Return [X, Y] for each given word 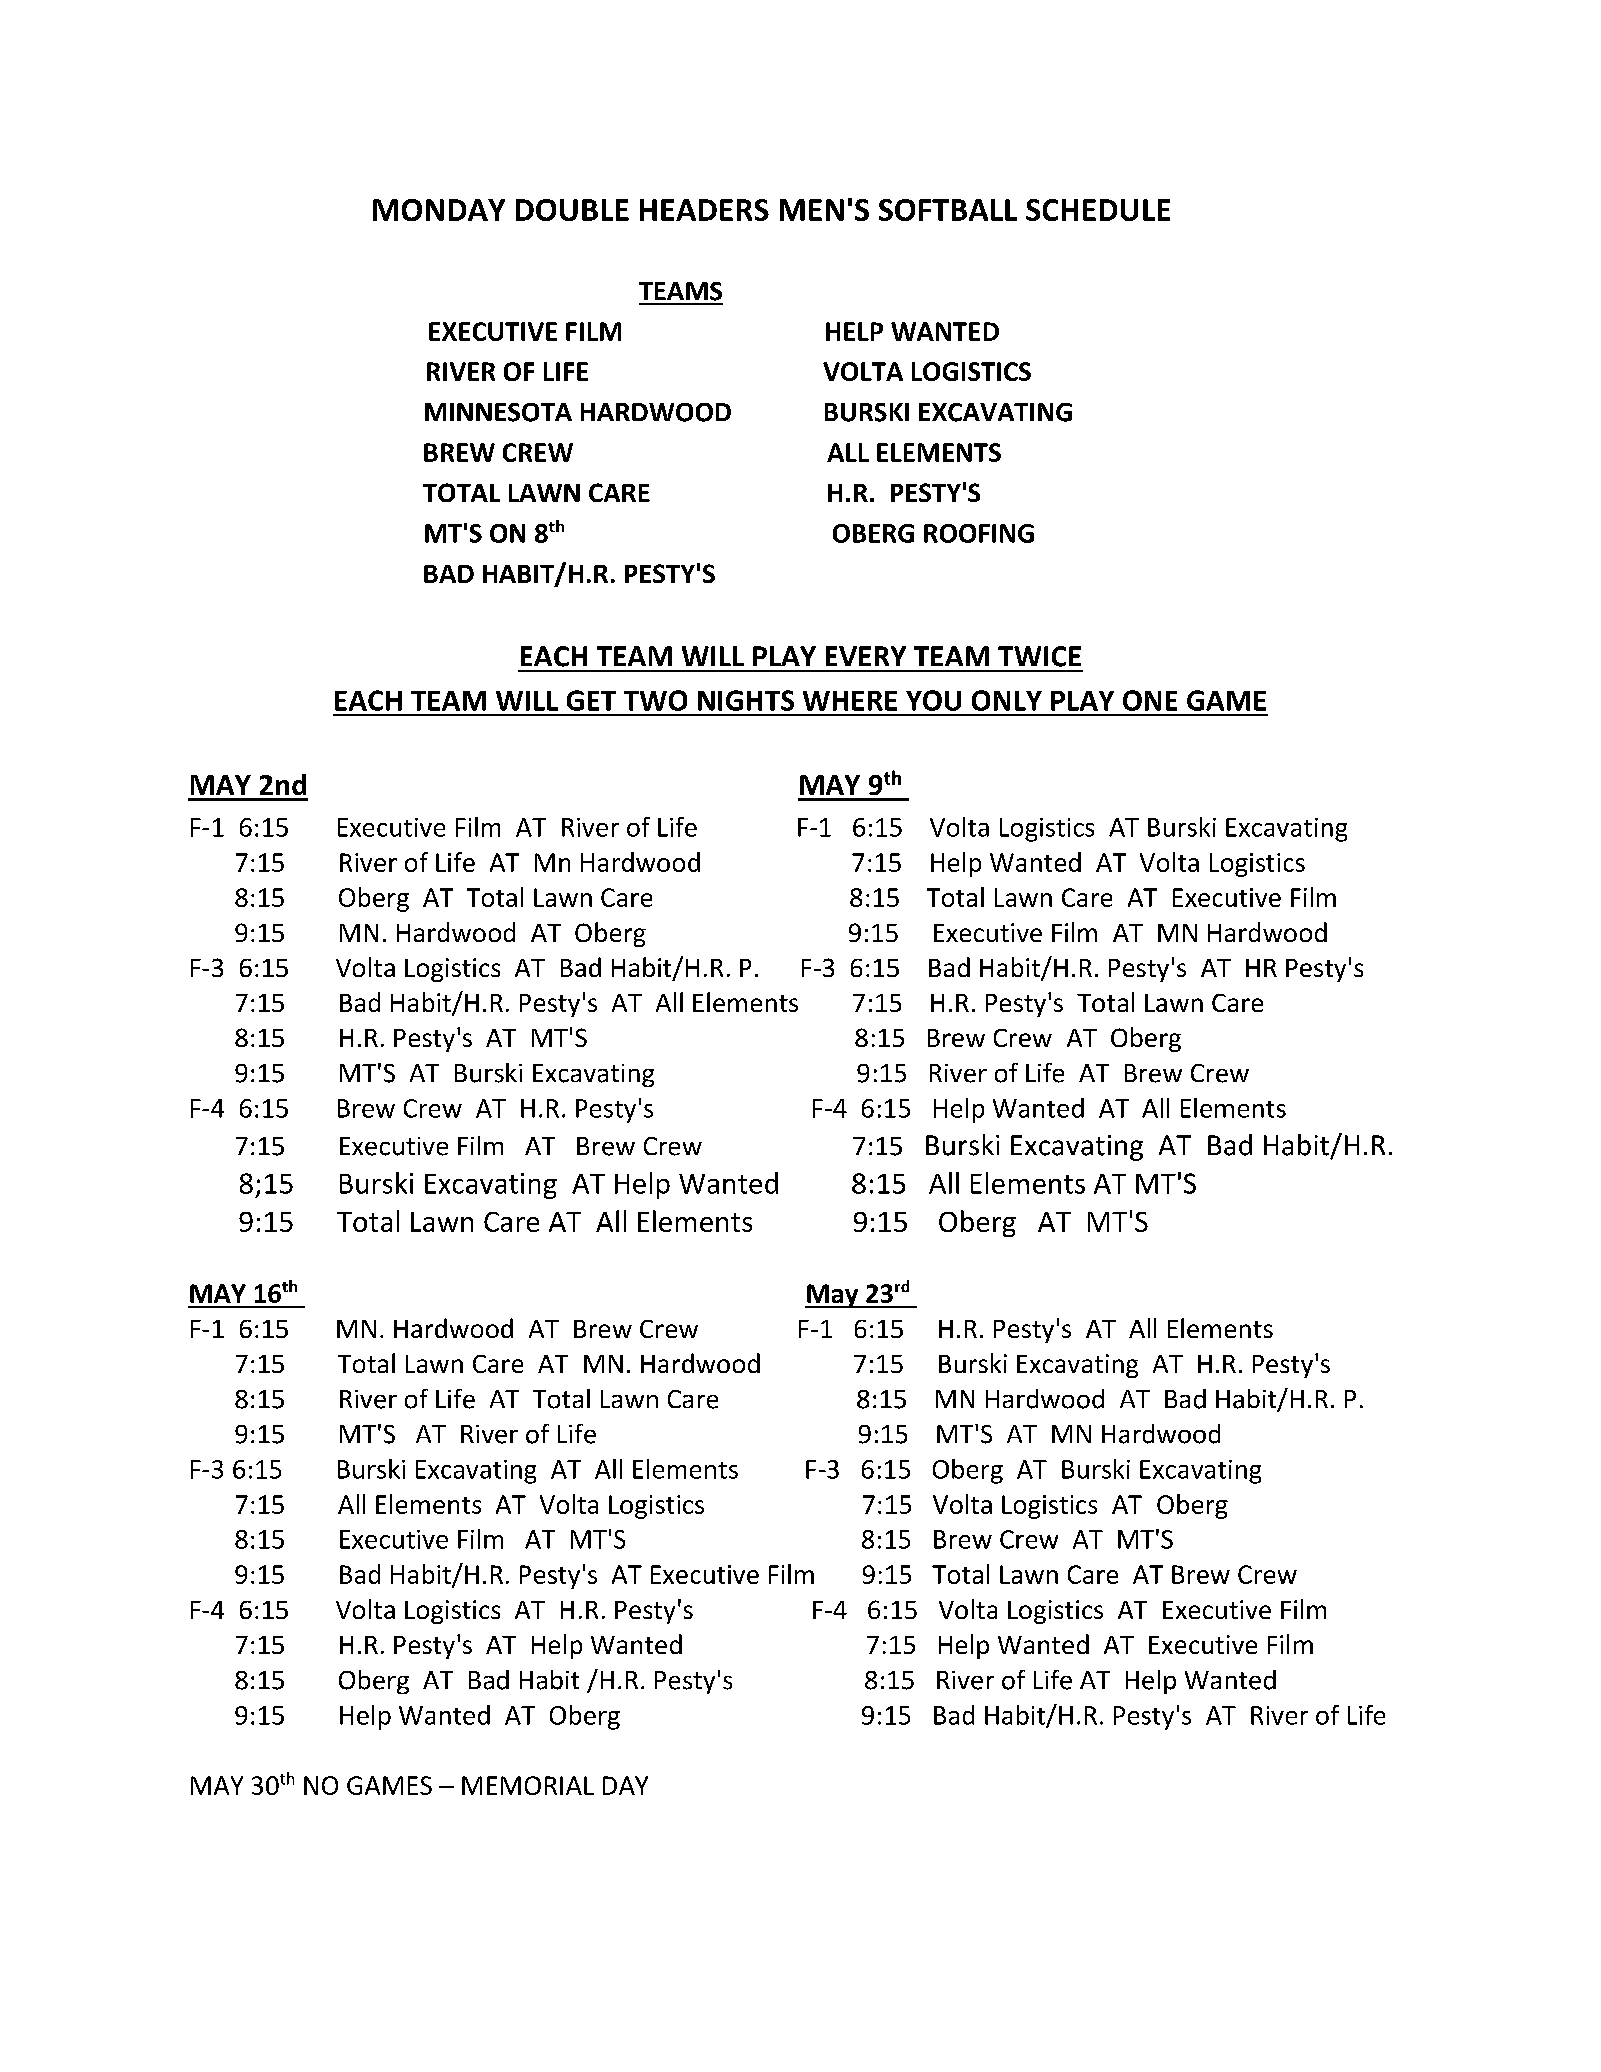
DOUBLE [572, 210]
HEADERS [704, 210]
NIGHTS [746, 700]
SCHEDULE [1098, 210]
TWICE [1039, 656]
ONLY [1007, 700]
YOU [933, 700]
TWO [655, 700]
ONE [1150, 700]
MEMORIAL [528, 1785]
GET [591, 700]
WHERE [850, 701]
